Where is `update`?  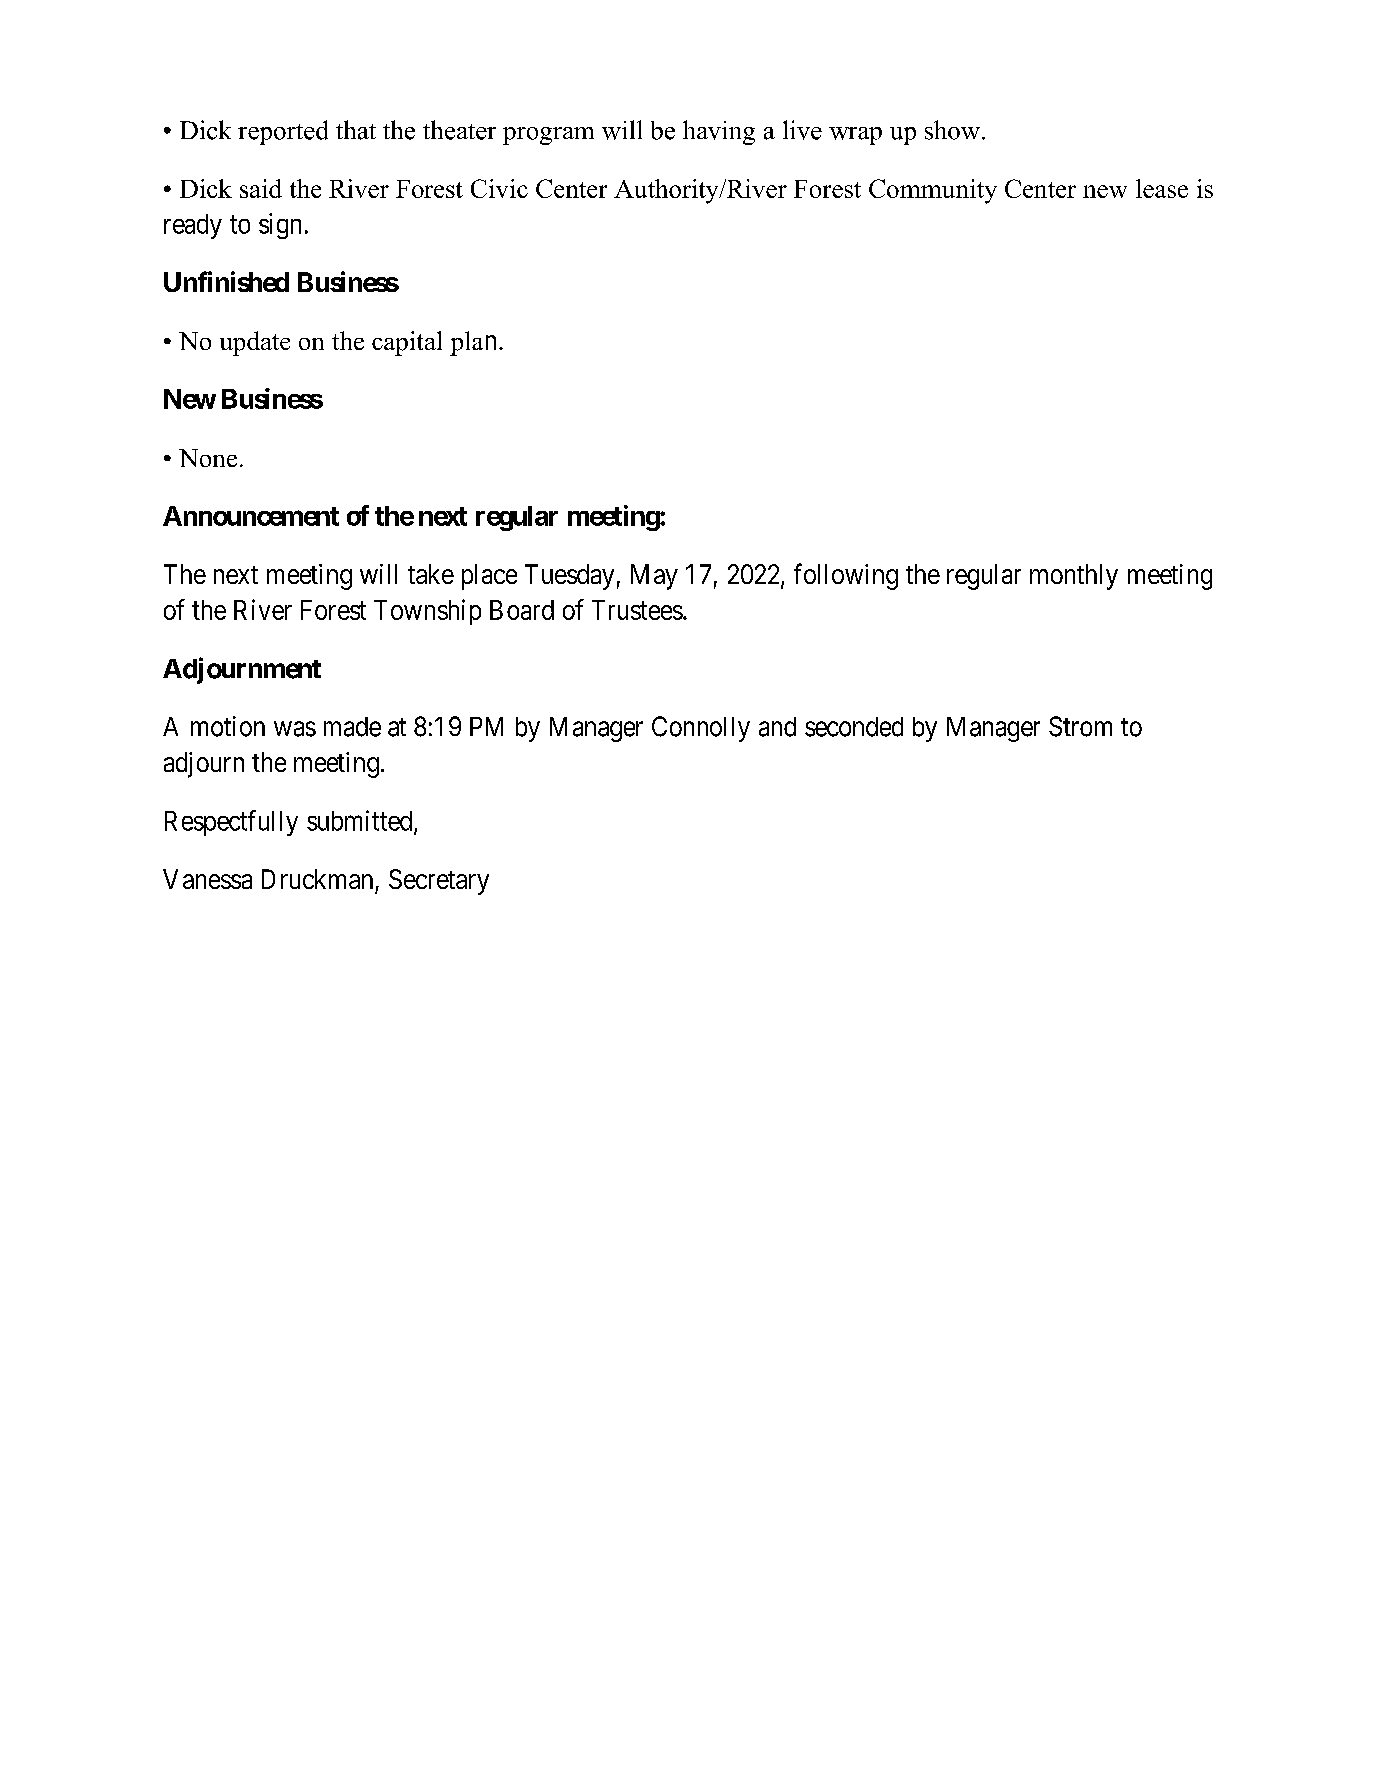
update is located at coordinates (255, 343).
